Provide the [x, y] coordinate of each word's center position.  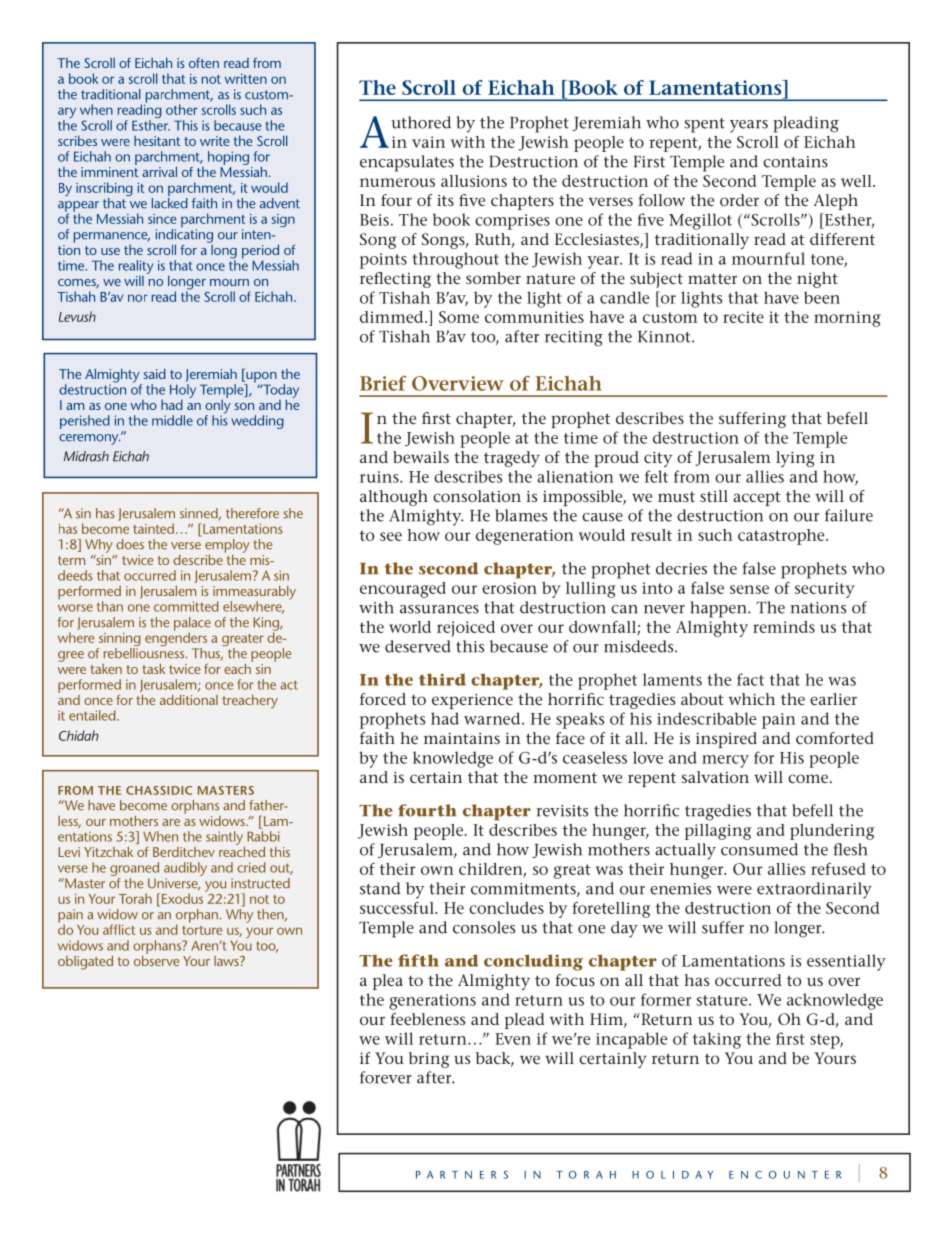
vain [428, 142]
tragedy [512, 459]
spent [705, 125]
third [442, 679]
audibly [185, 870]
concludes [506, 908]
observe [156, 959]
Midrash [86, 456]
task [153, 669]
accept [757, 498]
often [204, 63]
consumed [759, 849]
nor [137, 298]
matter [712, 278]
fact [750, 679]
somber [493, 278]
